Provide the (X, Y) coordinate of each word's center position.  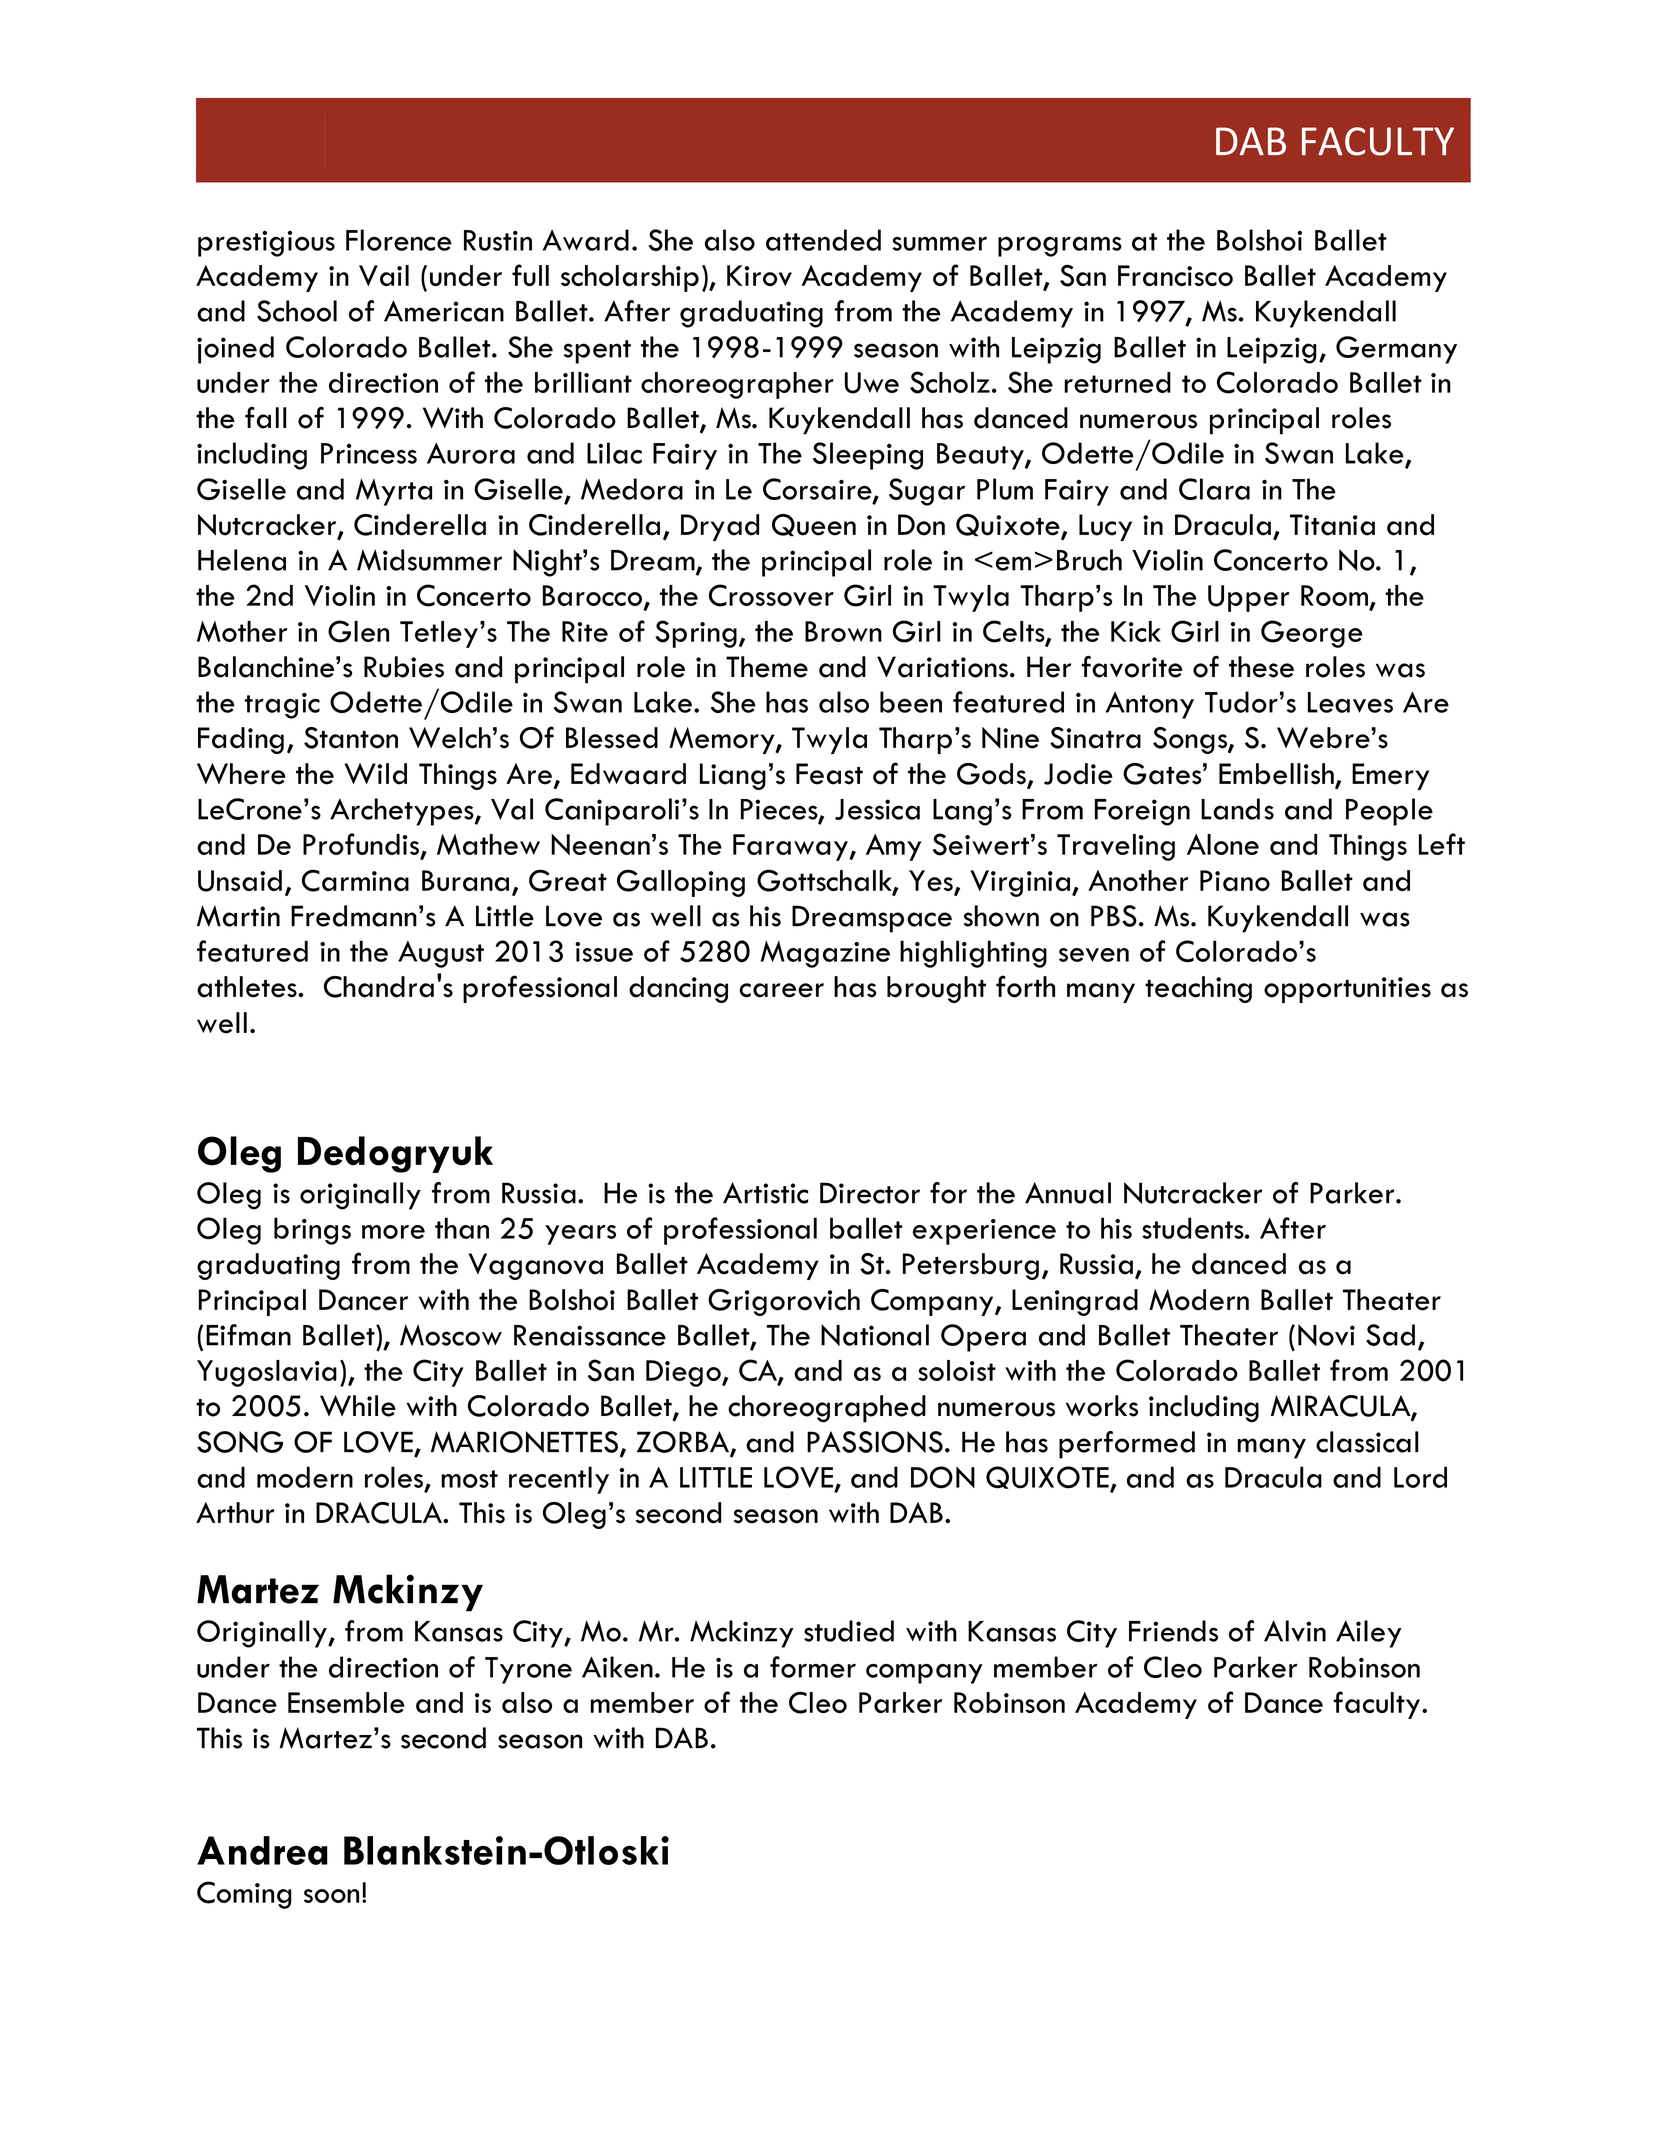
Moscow (451, 1335)
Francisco (1175, 275)
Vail (384, 275)
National (875, 1335)
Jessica (877, 809)
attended (823, 240)
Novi (1326, 1335)
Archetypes (403, 812)
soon (331, 1896)
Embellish (1277, 775)
